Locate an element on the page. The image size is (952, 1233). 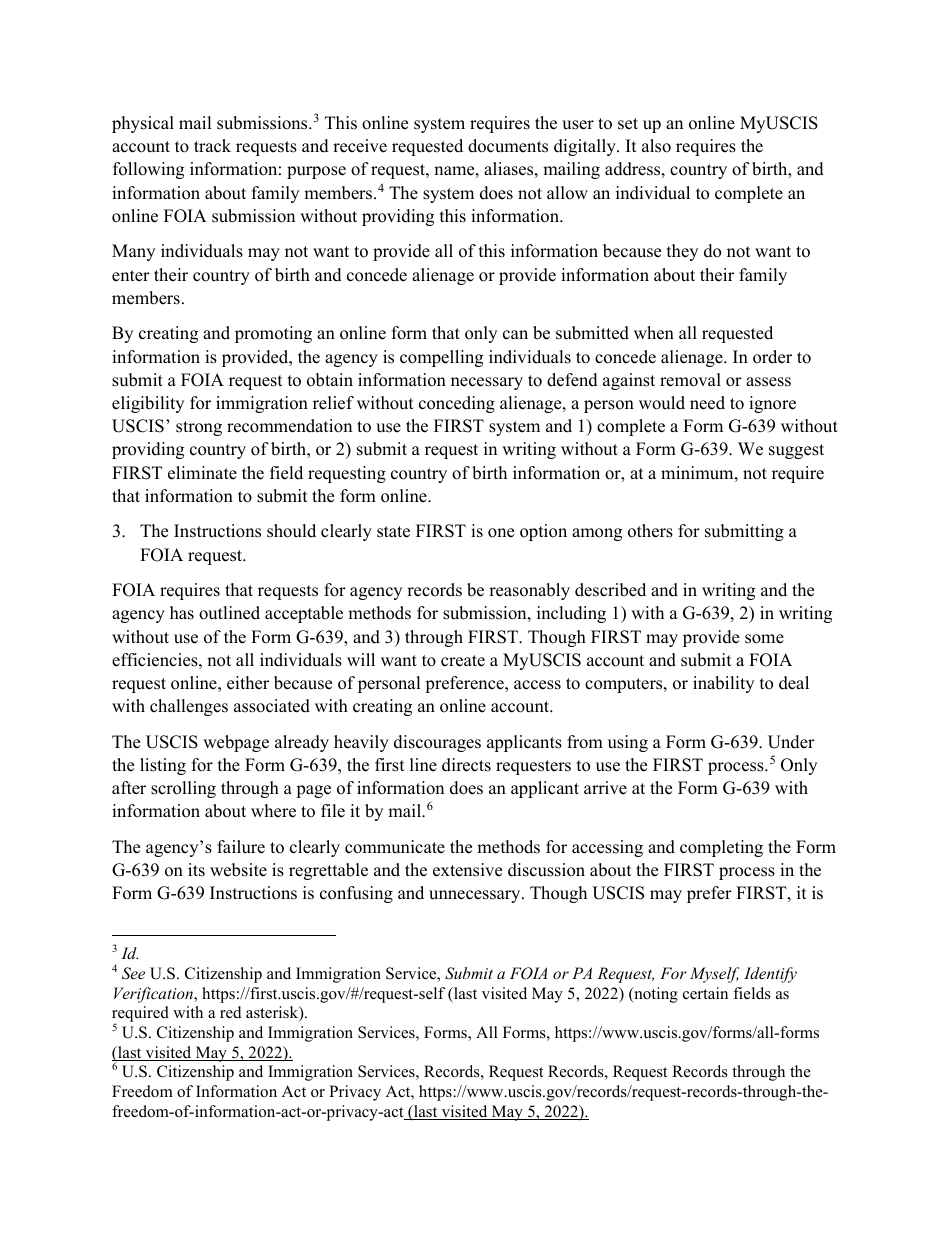
also is located at coordinates (656, 146).
